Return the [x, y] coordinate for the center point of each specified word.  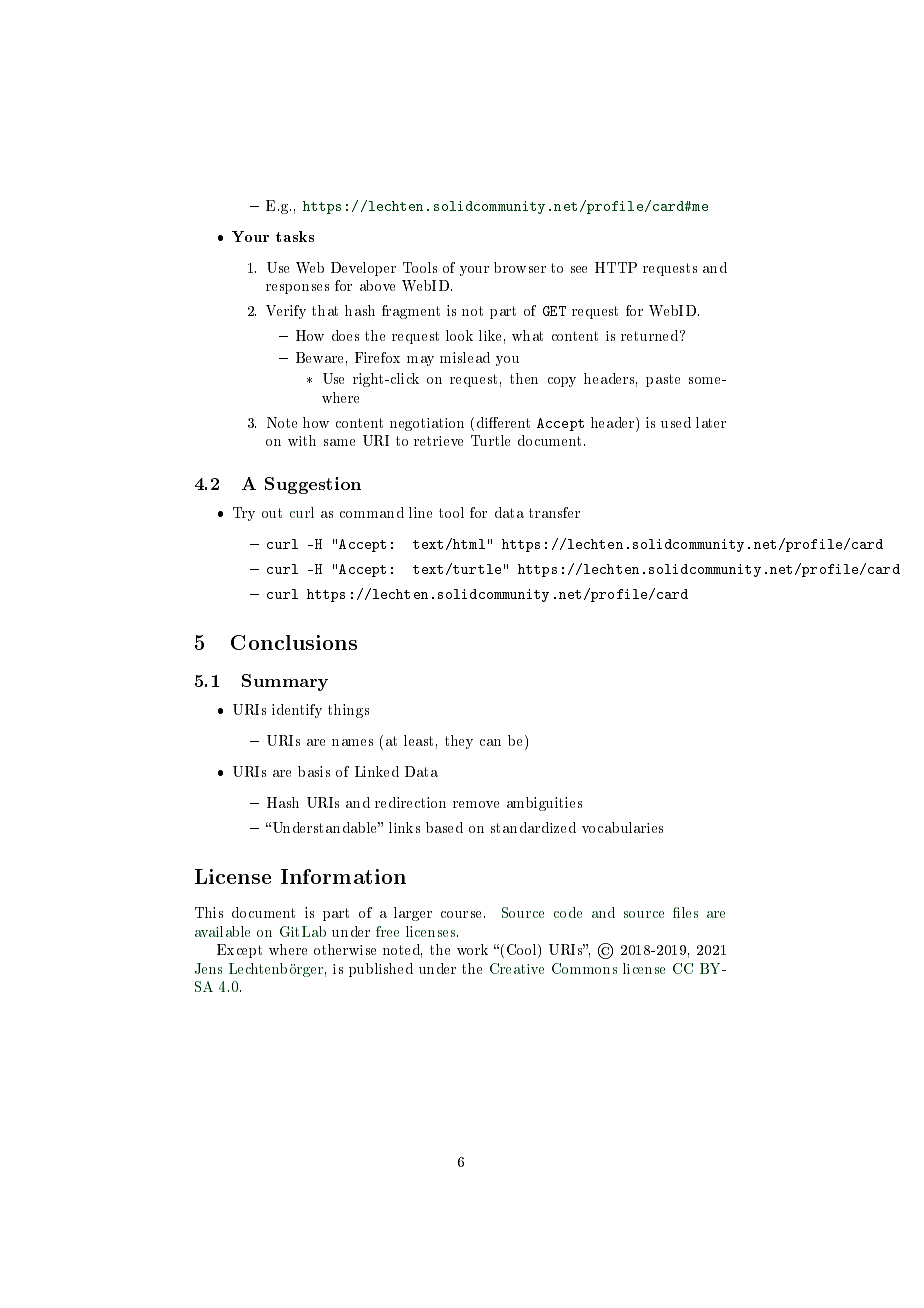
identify [297, 711]
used [676, 422]
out [272, 513]
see [579, 269]
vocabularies [622, 827]
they [459, 742]
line [420, 512]
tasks [295, 236]
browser [520, 267]
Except [239, 951]
